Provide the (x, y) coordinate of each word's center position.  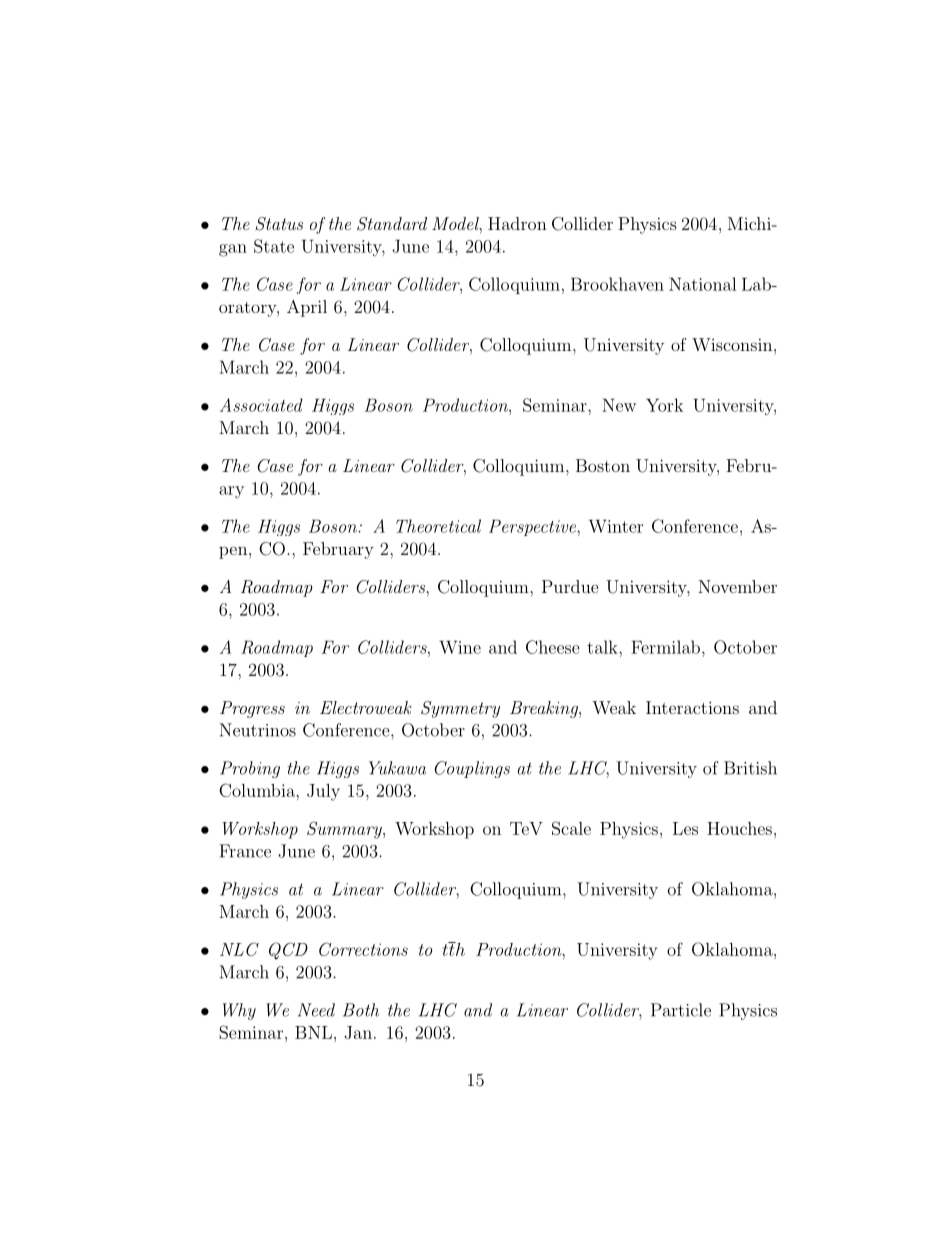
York (664, 405)
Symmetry (460, 709)
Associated (261, 405)
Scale (571, 828)
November (737, 586)
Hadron (517, 223)
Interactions (692, 707)
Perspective (533, 527)
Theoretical (438, 526)
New (619, 405)
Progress (252, 709)
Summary (345, 830)
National (702, 284)
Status (279, 224)
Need (316, 1010)
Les (685, 828)
